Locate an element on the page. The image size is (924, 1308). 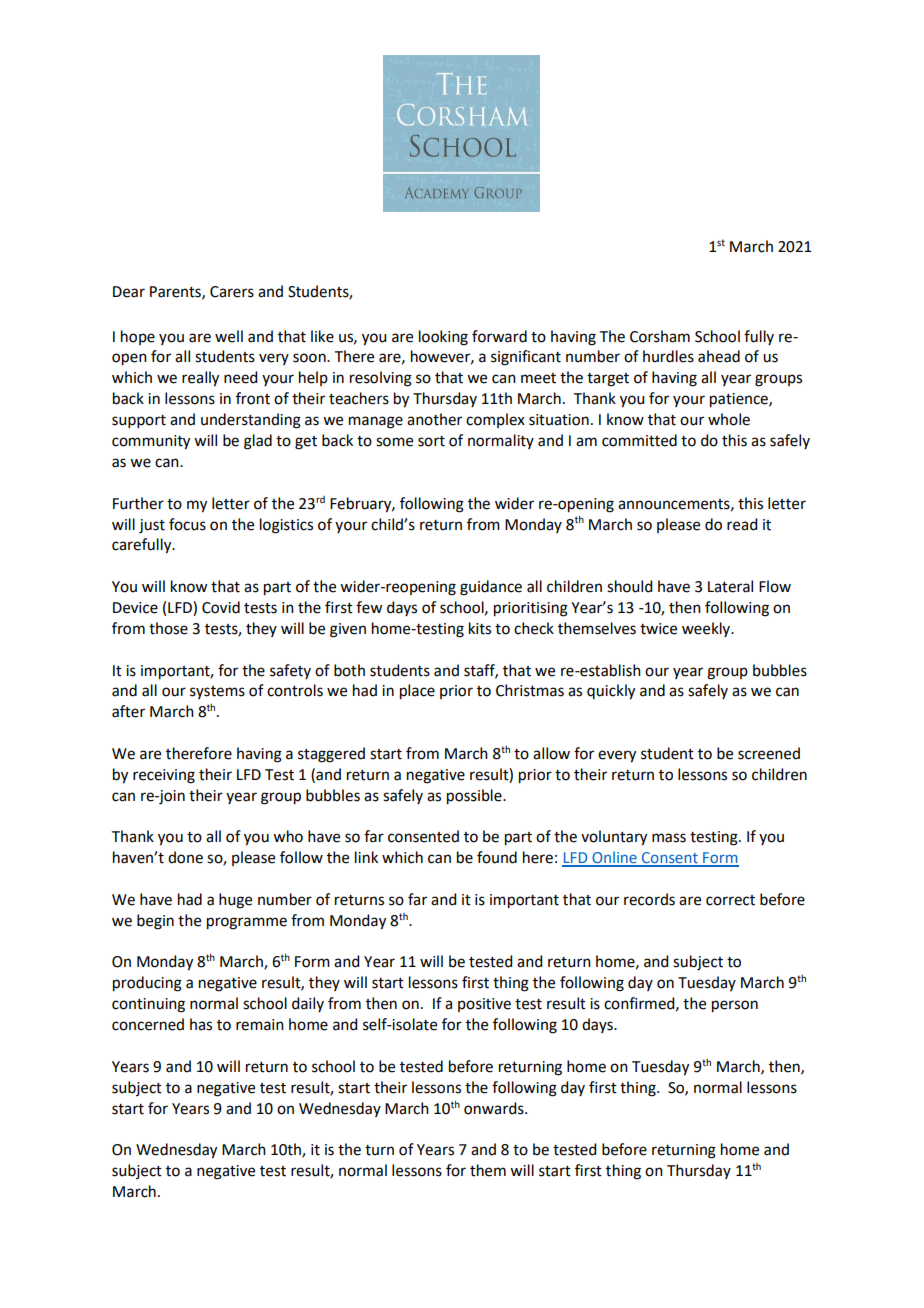
has is located at coordinates (201, 1024).
